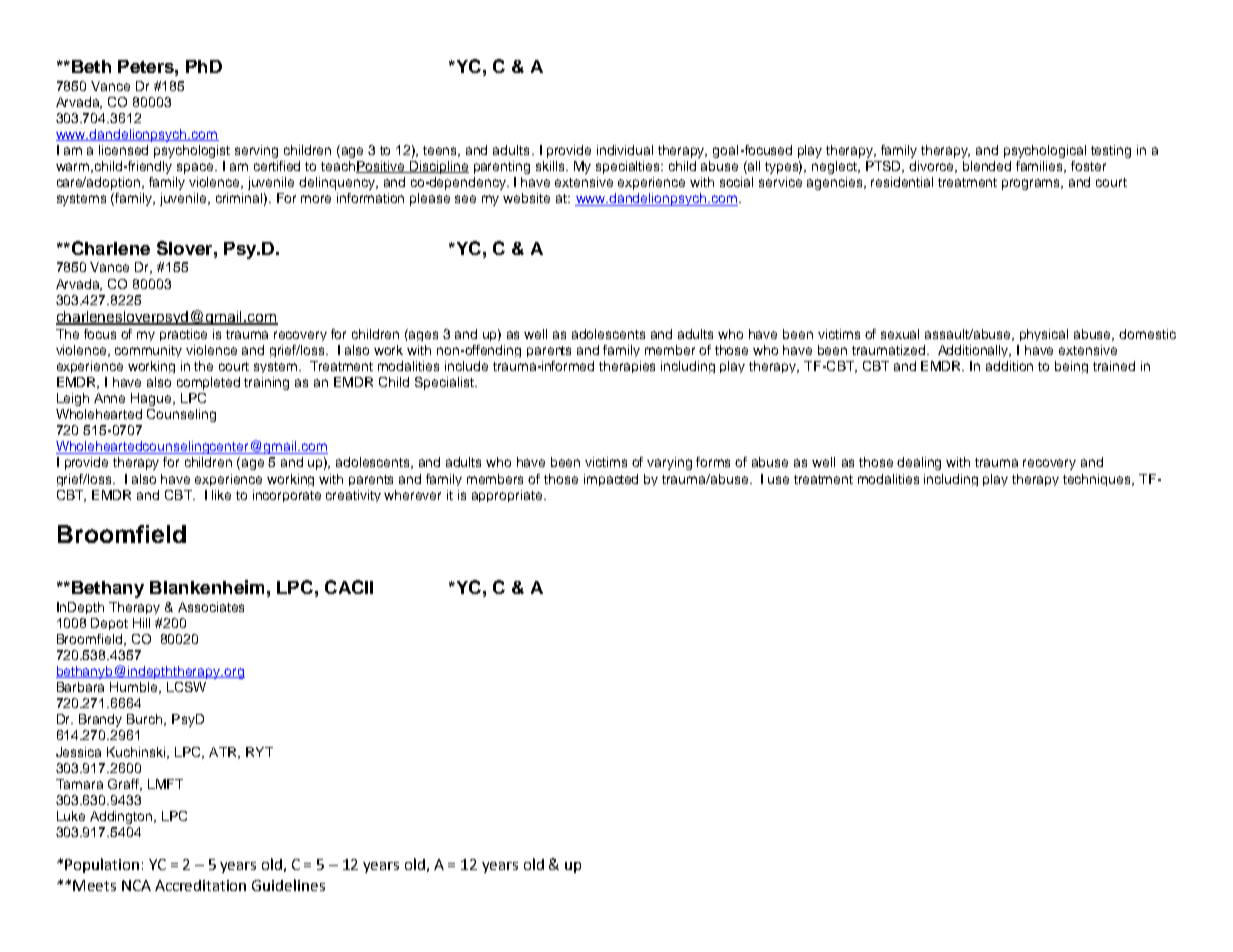  What do you see at coordinates (152, 399) in the page?
I see `Hague` at bounding box center [152, 399].
